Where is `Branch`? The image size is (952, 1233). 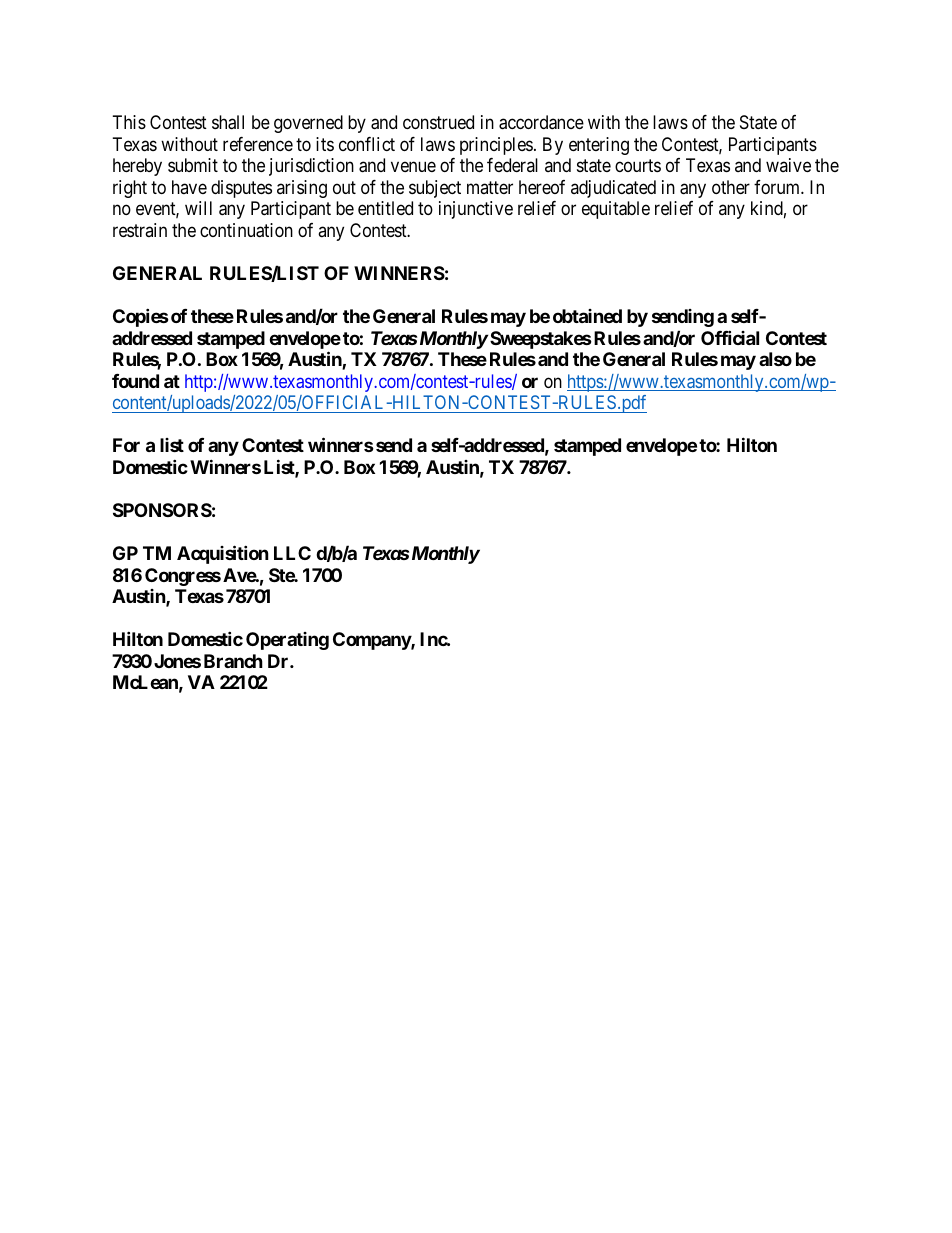 Branch is located at coordinates (233, 661).
